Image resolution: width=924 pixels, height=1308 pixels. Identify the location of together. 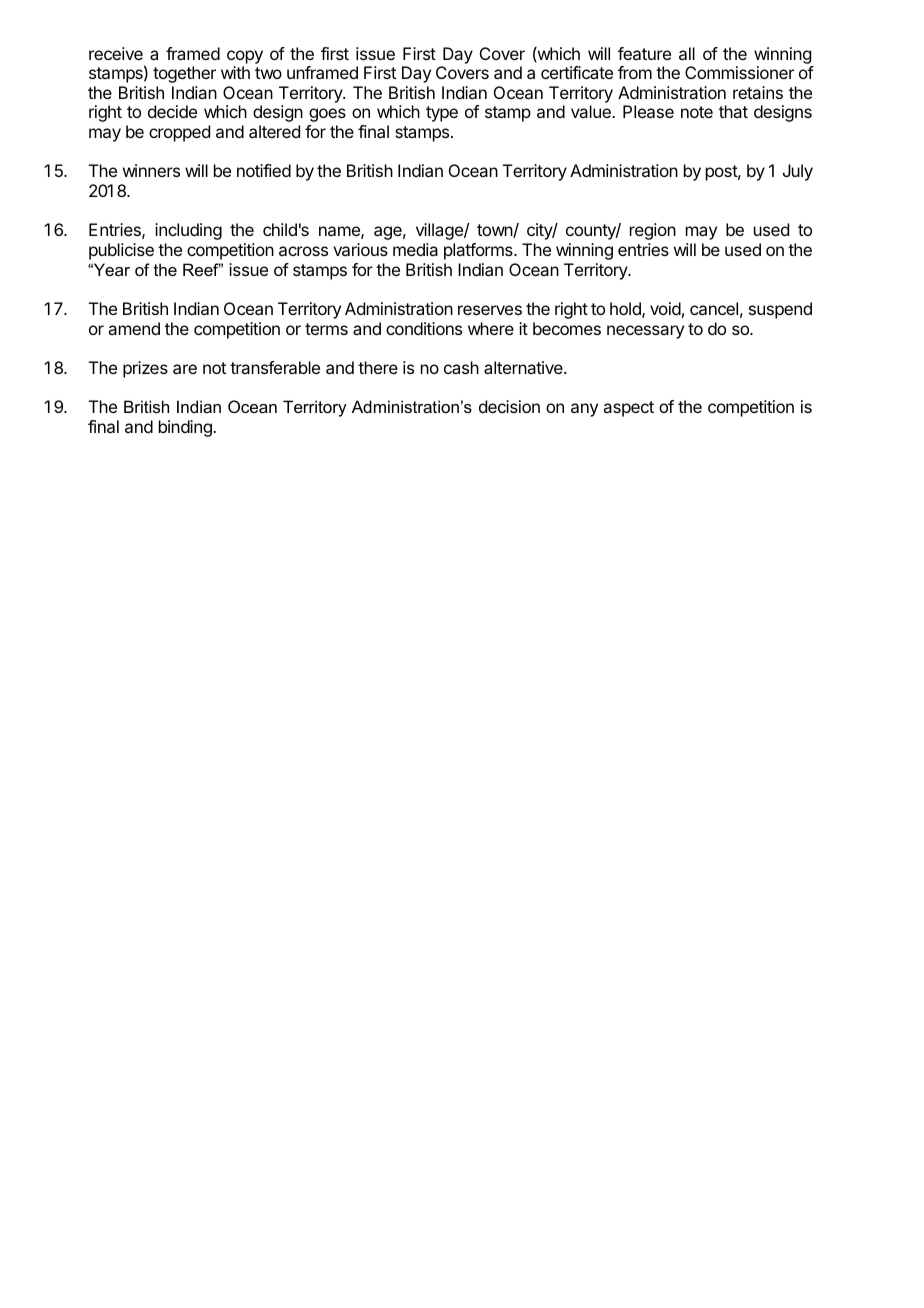
(184, 74).
